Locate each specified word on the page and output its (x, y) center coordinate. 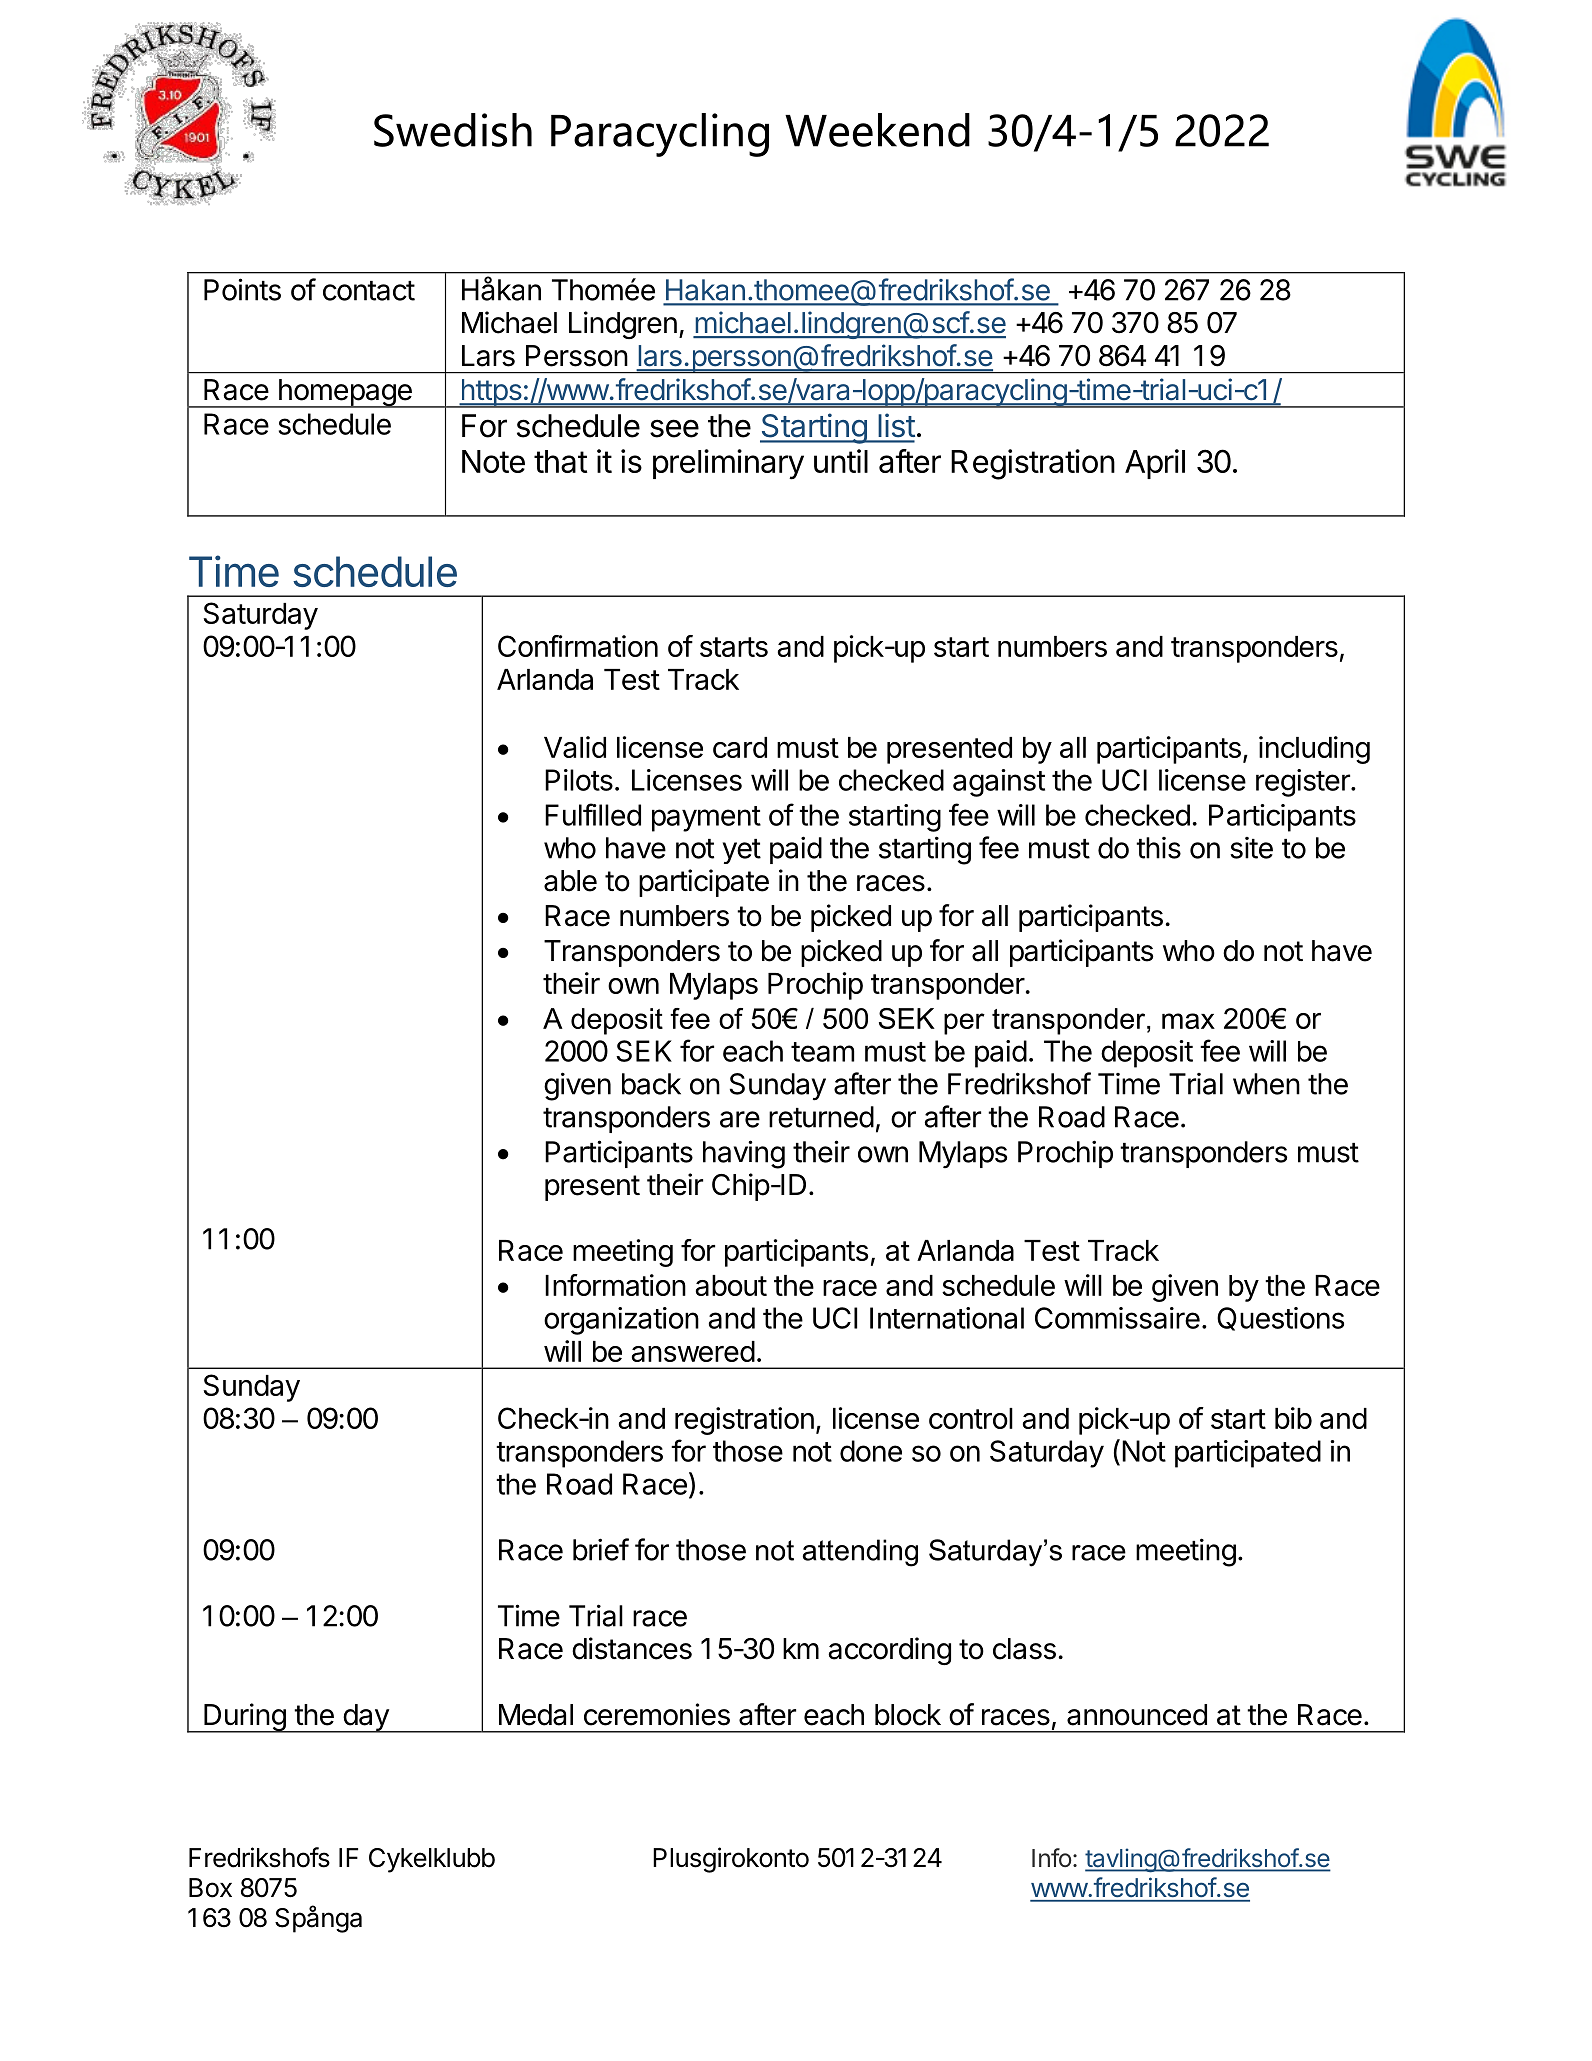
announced (1137, 1715)
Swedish (453, 130)
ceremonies (657, 1714)
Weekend (877, 130)
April (1155, 464)
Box (210, 1888)
